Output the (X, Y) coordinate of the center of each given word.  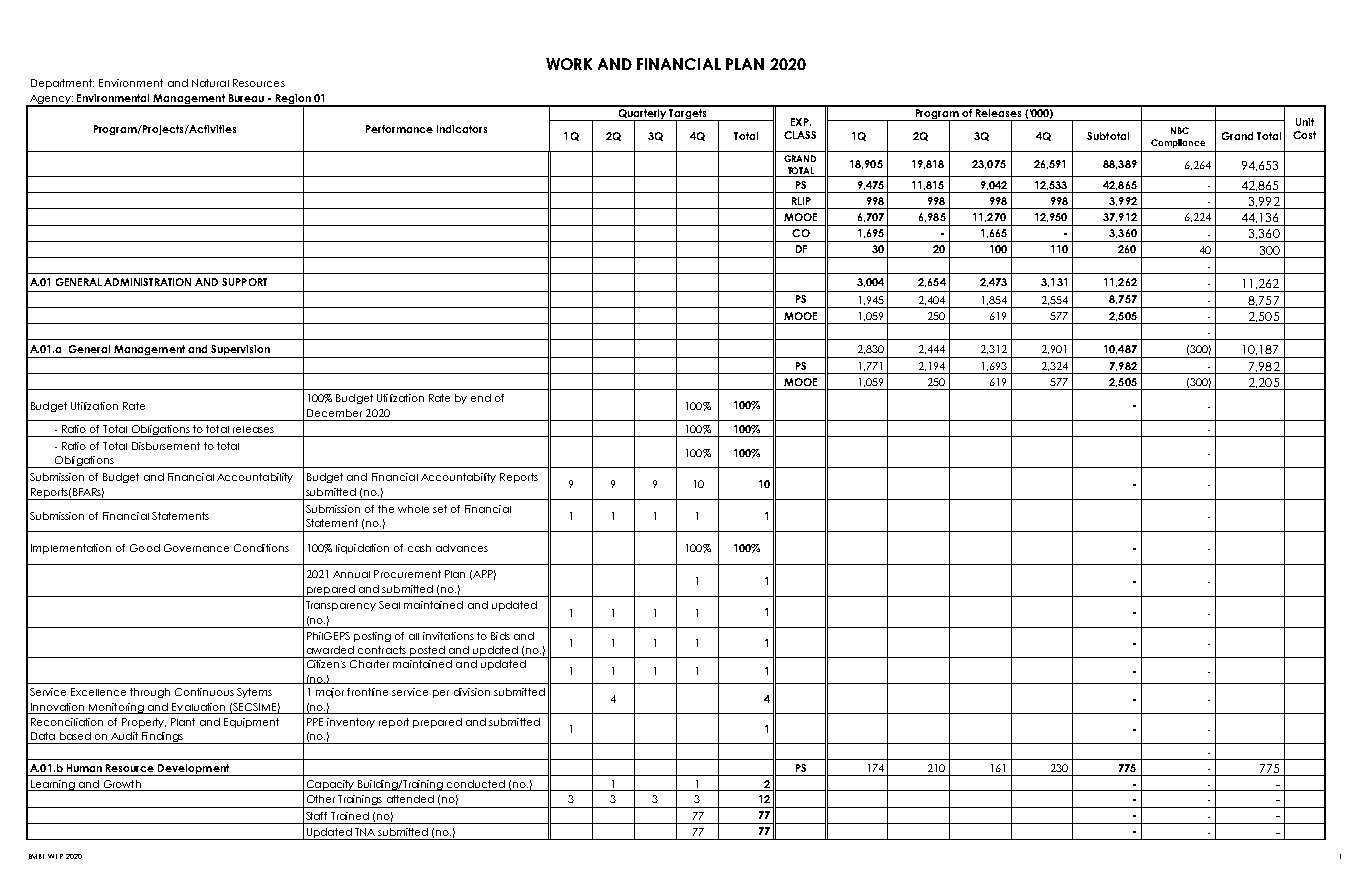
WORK (569, 64)
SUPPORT (244, 282)
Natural (210, 83)
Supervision (240, 350)
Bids (500, 636)
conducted (476, 785)
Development (194, 770)
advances (462, 548)
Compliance (1178, 143)
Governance (196, 548)
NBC (1180, 130)
